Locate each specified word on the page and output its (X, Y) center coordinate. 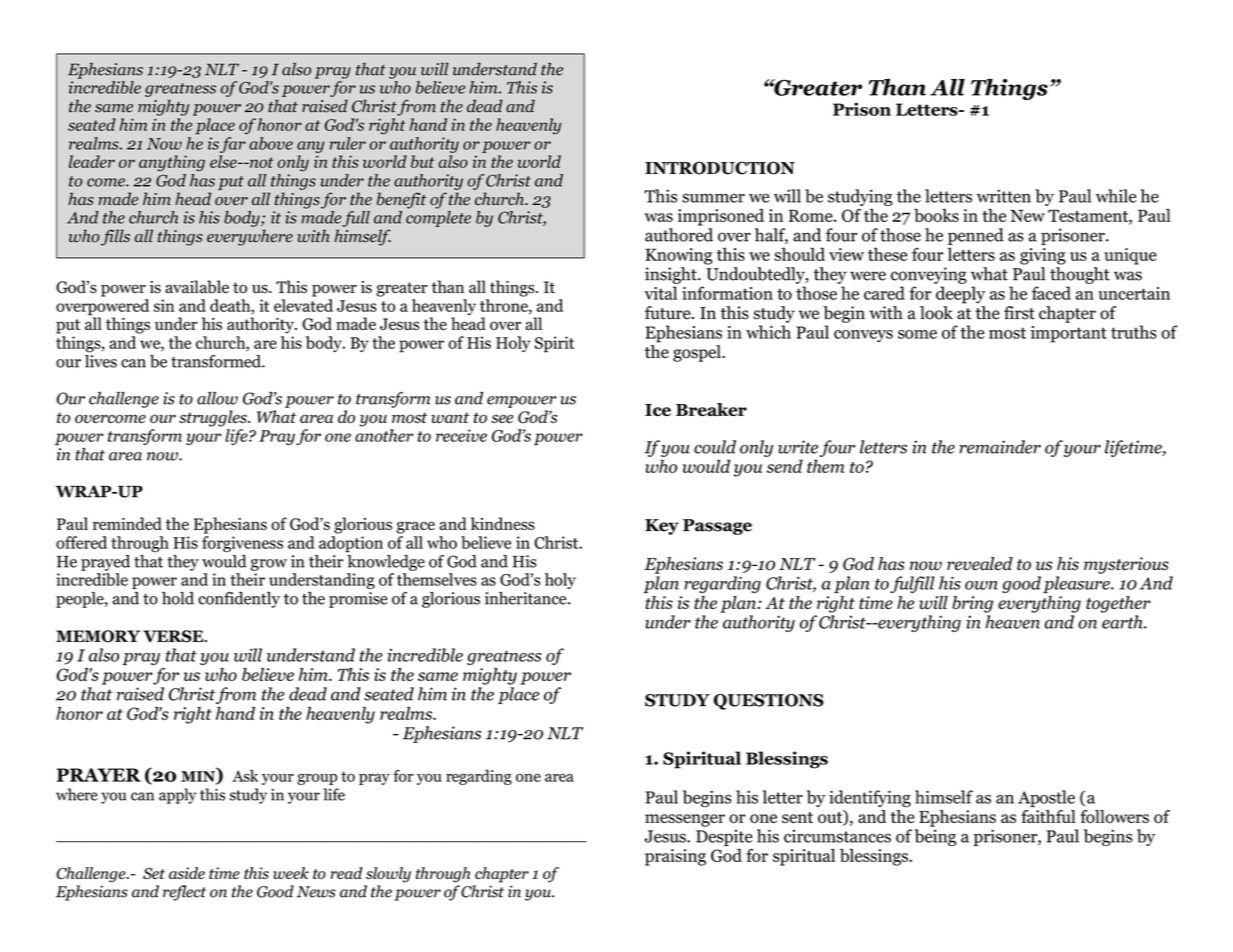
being (935, 837)
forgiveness (242, 544)
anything (172, 163)
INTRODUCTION (720, 168)
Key (662, 527)
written (1004, 196)
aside (187, 873)
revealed (980, 564)
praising (675, 857)
